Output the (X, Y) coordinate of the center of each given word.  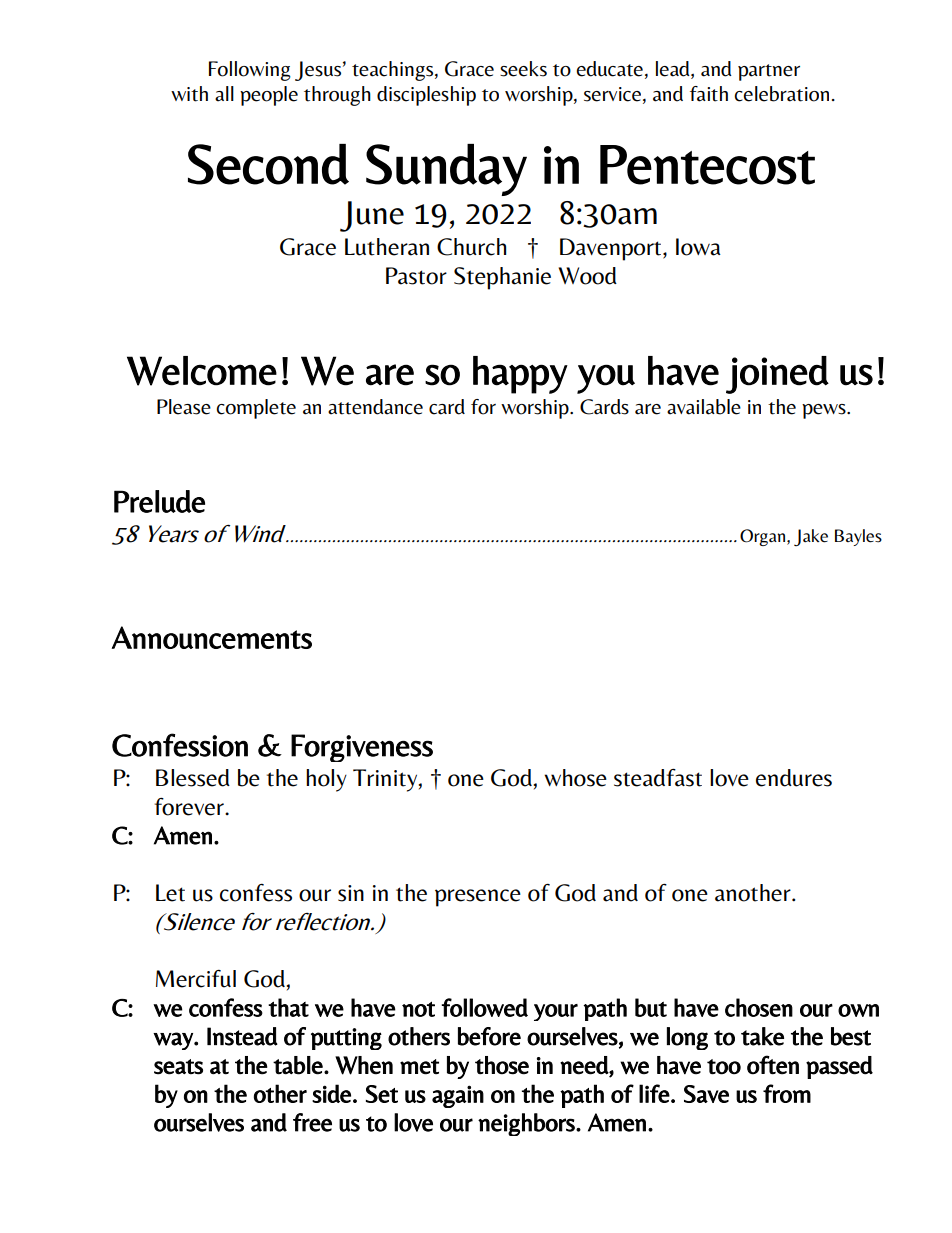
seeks (523, 69)
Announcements (212, 637)
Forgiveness (362, 748)
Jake (811, 537)
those (502, 1065)
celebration (781, 94)
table (299, 1065)
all (224, 94)
